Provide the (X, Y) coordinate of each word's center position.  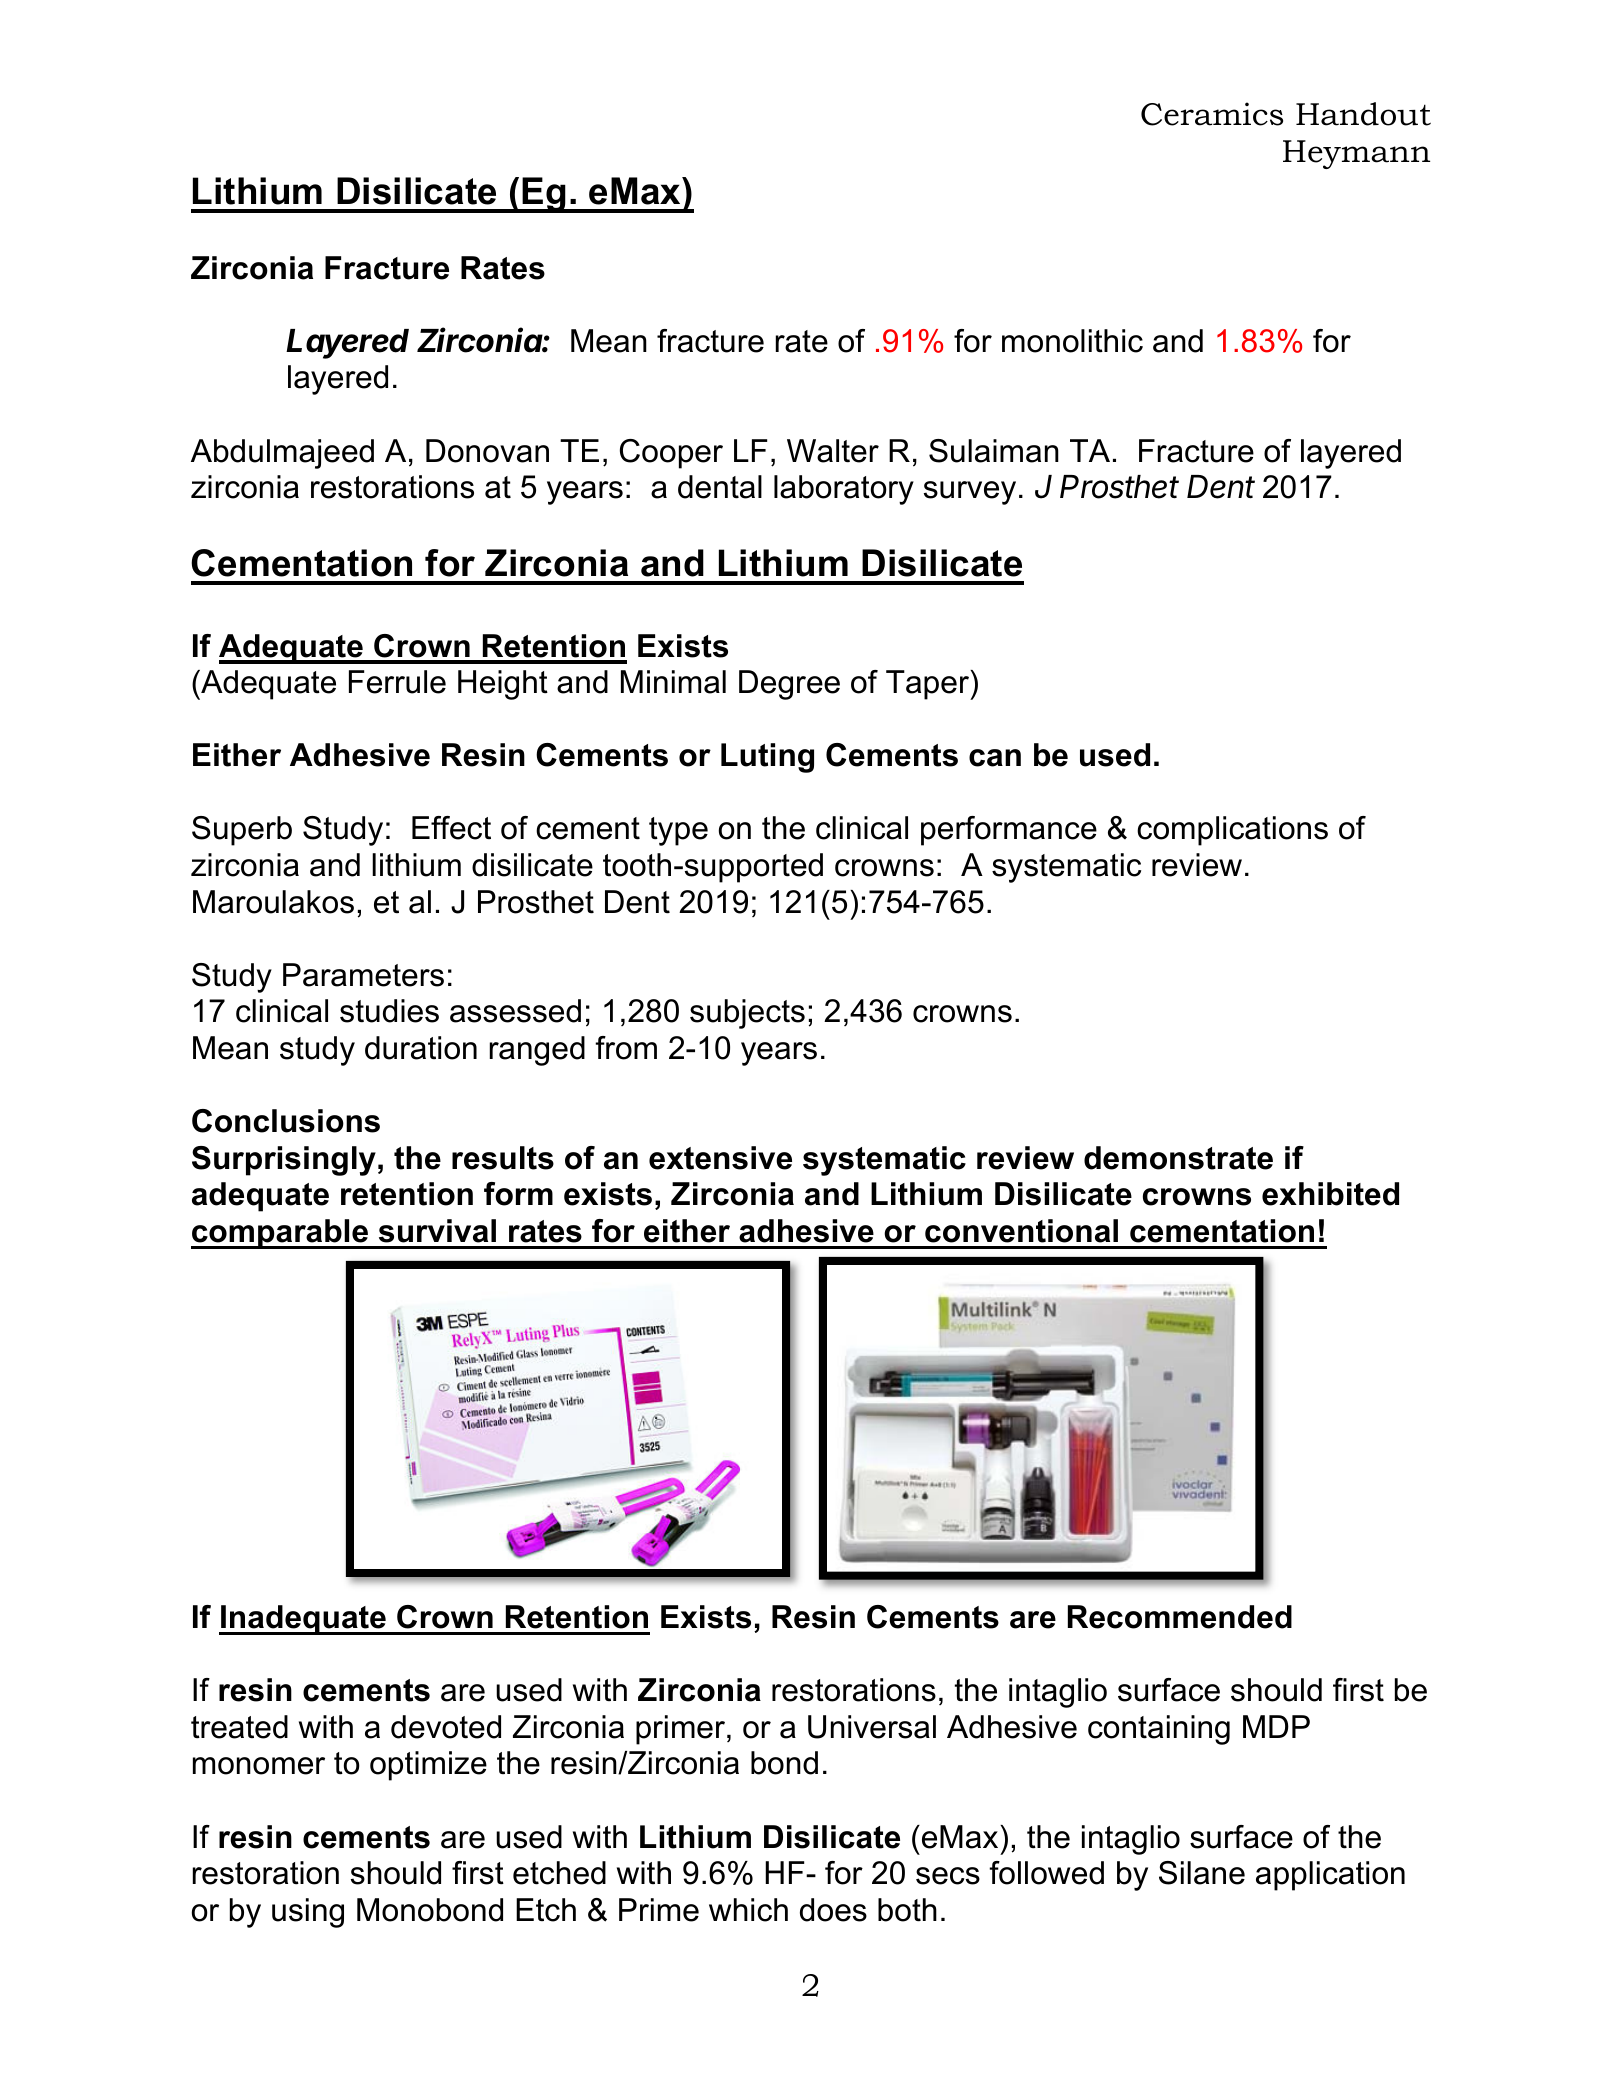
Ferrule (397, 682)
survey (970, 493)
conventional (1021, 1231)
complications (1232, 831)
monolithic (1072, 341)
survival (437, 1231)
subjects (747, 1014)
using (308, 1913)
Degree (789, 685)
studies (389, 1011)
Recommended (1180, 1617)
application (1330, 1876)
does (833, 1910)
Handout (1363, 114)
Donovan (487, 451)
